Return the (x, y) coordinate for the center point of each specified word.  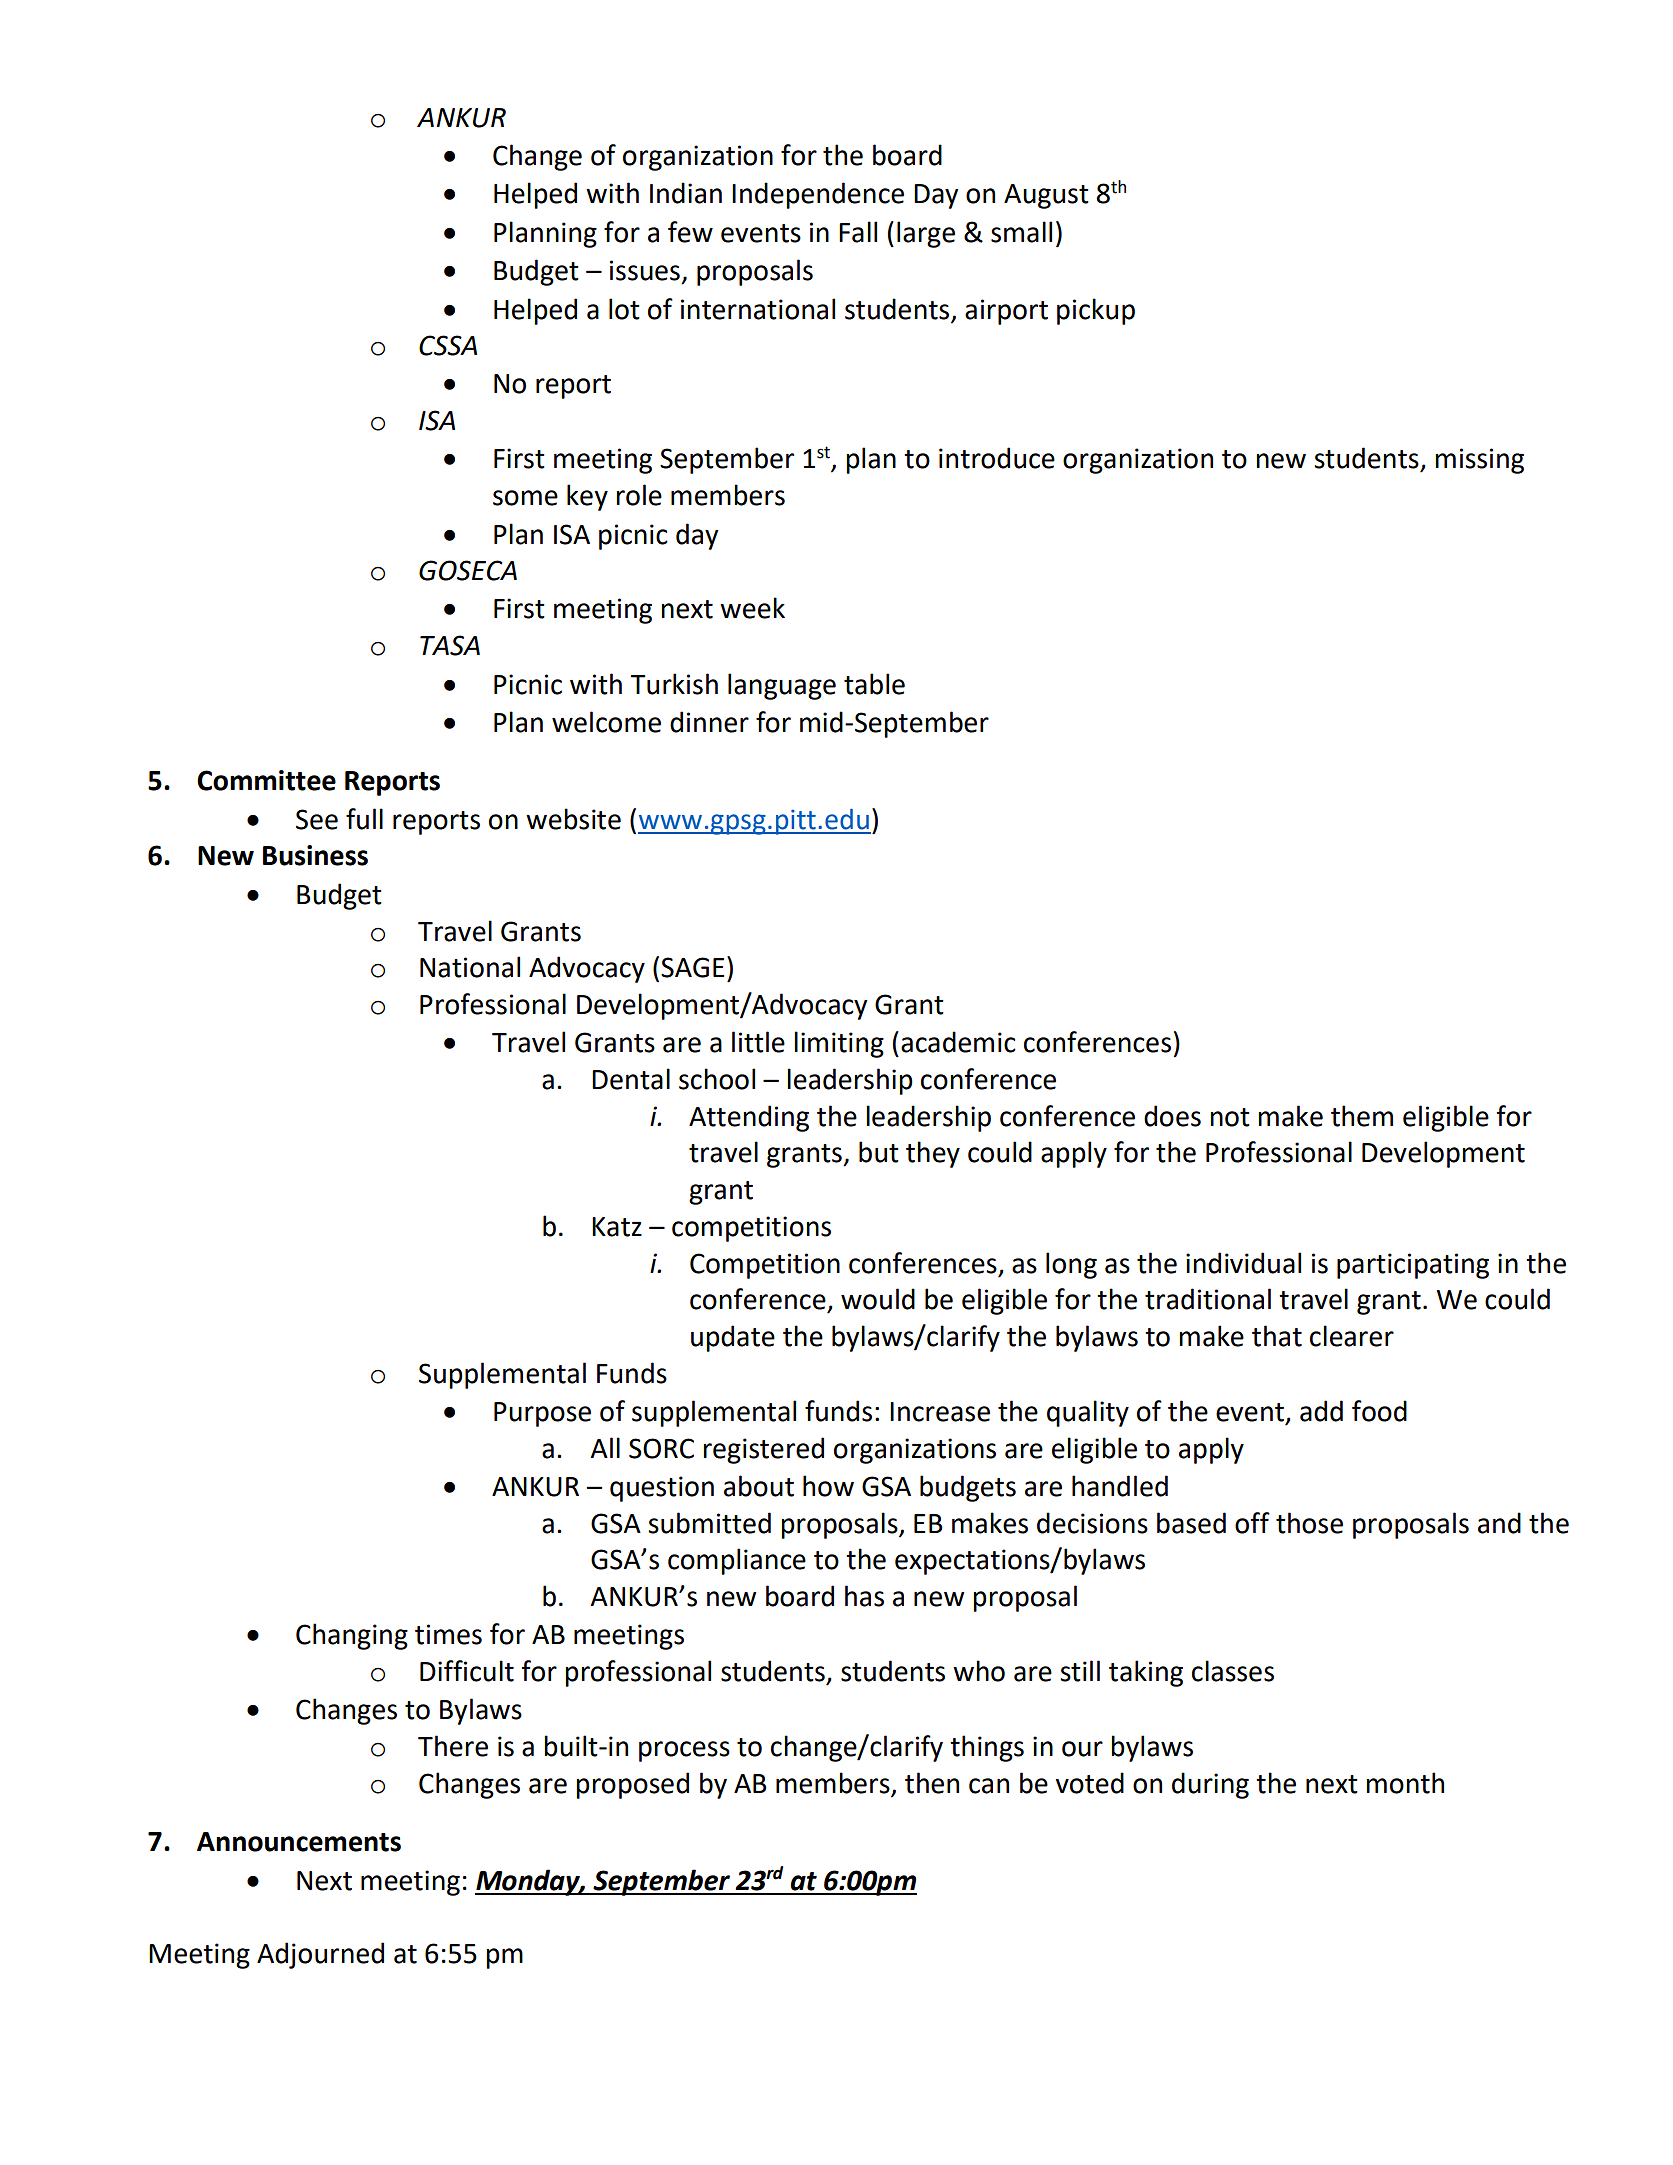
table (874, 684)
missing (1479, 461)
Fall (858, 232)
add (1321, 1411)
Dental (631, 1079)
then (932, 1783)
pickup (1096, 311)
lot (624, 309)
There (453, 1746)
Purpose (542, 1414)
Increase (940, 1412)
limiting (839, 1044)
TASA (450, 645)
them (1362, 1116)
